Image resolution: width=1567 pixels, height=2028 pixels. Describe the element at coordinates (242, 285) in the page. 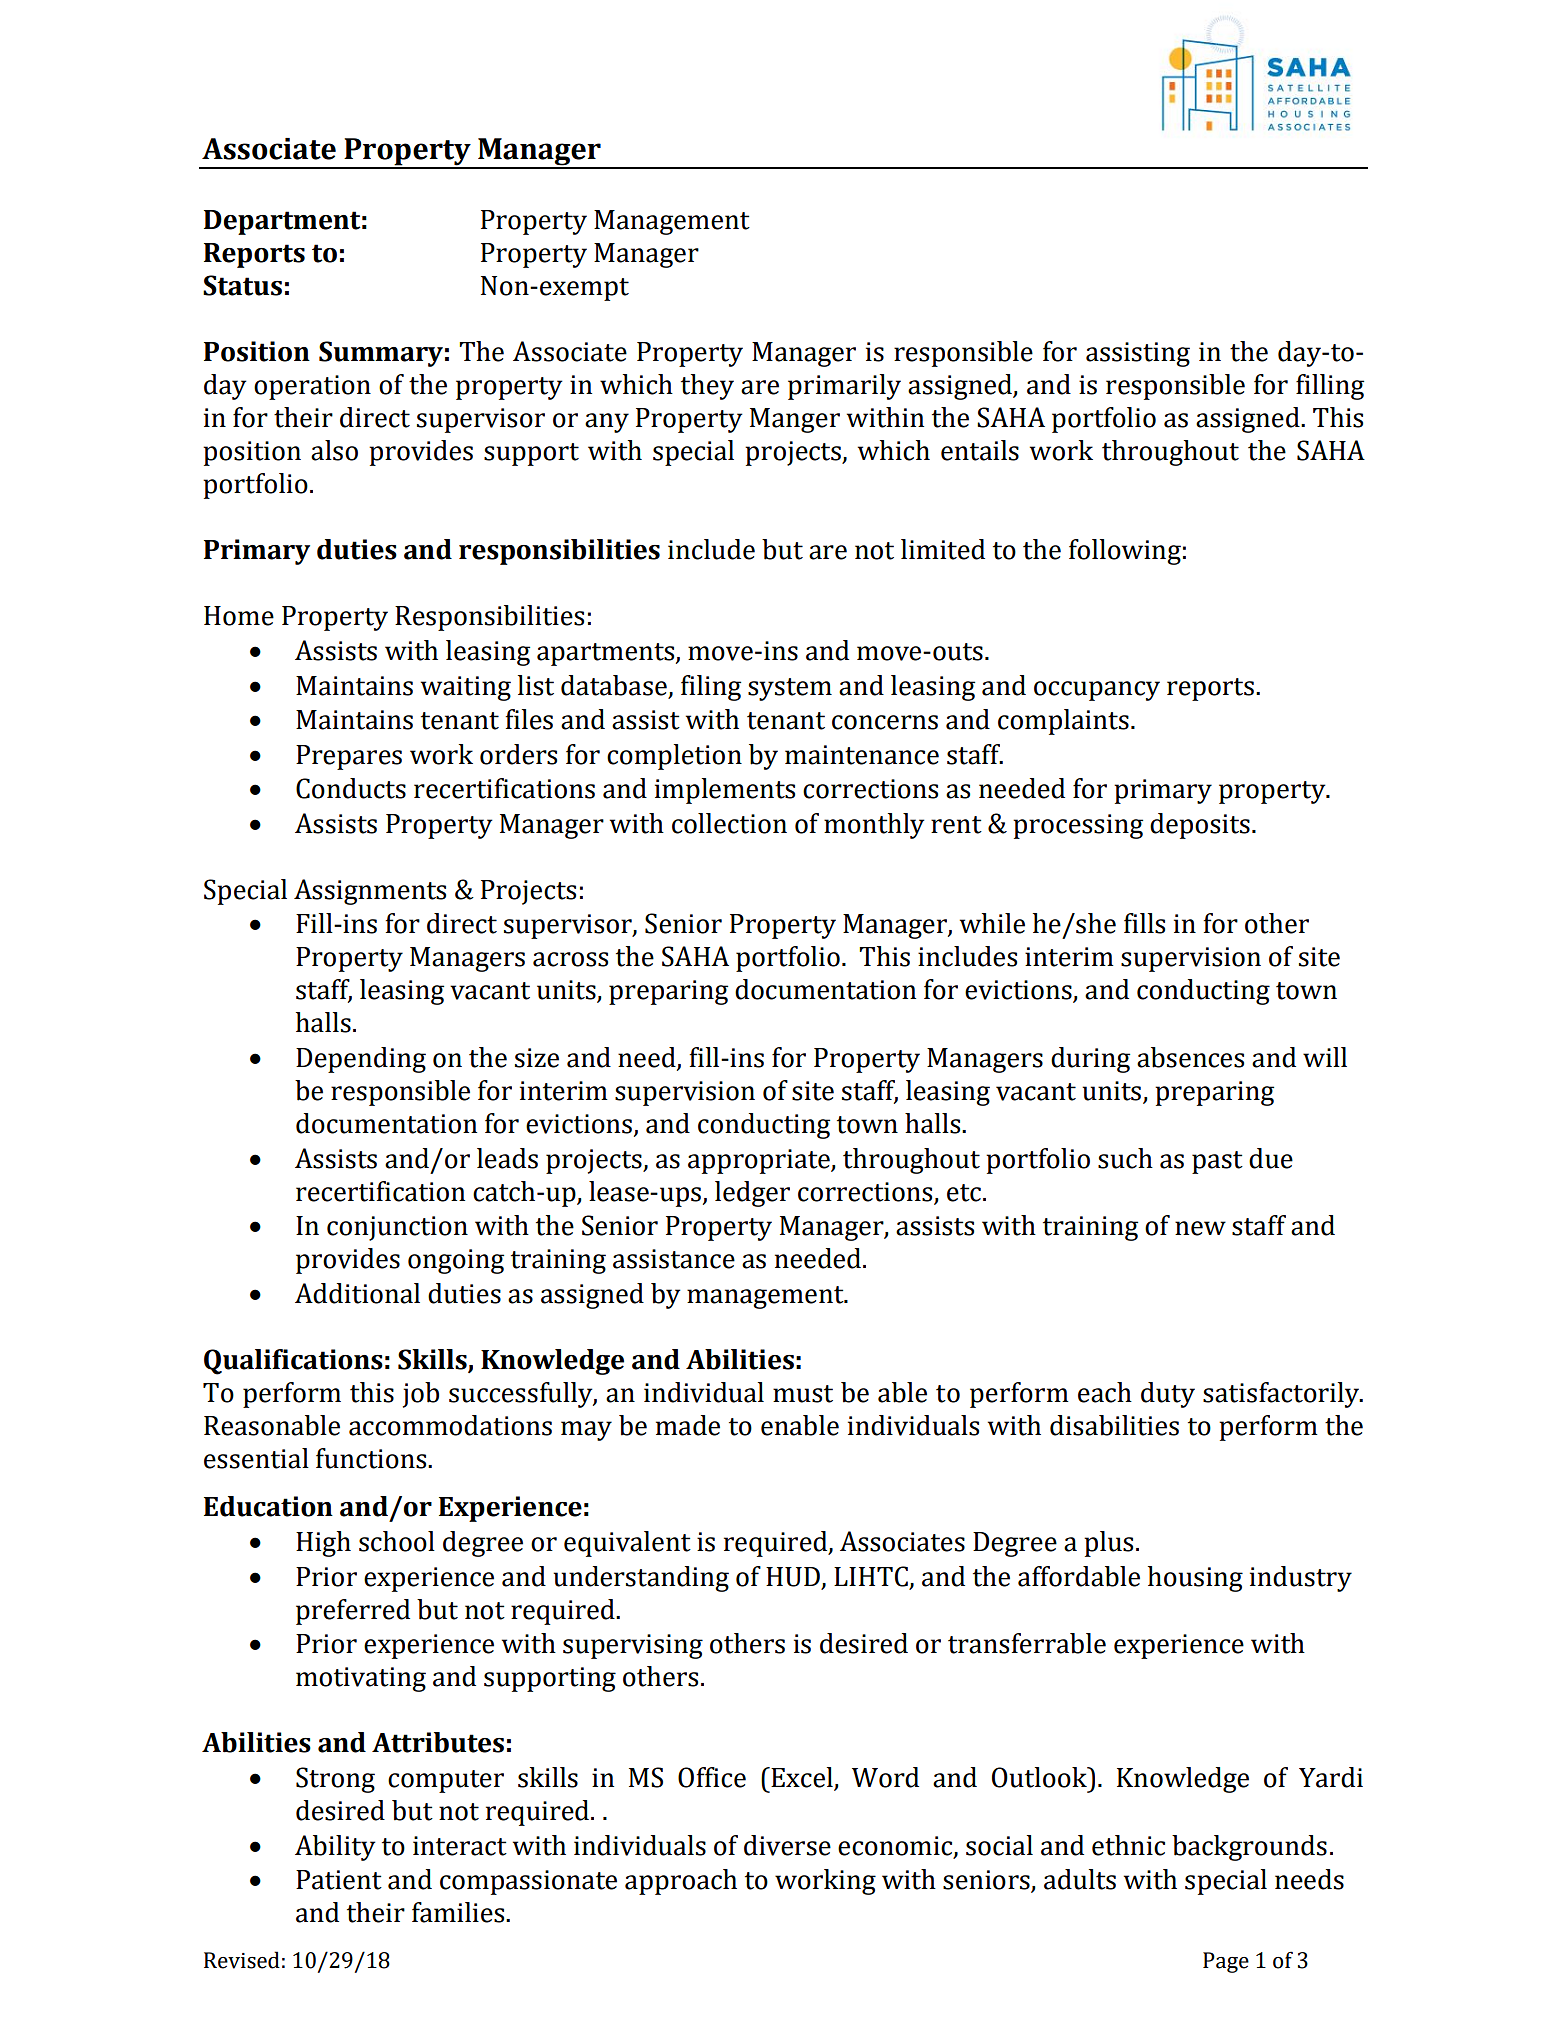

I see `Status` at that location.
